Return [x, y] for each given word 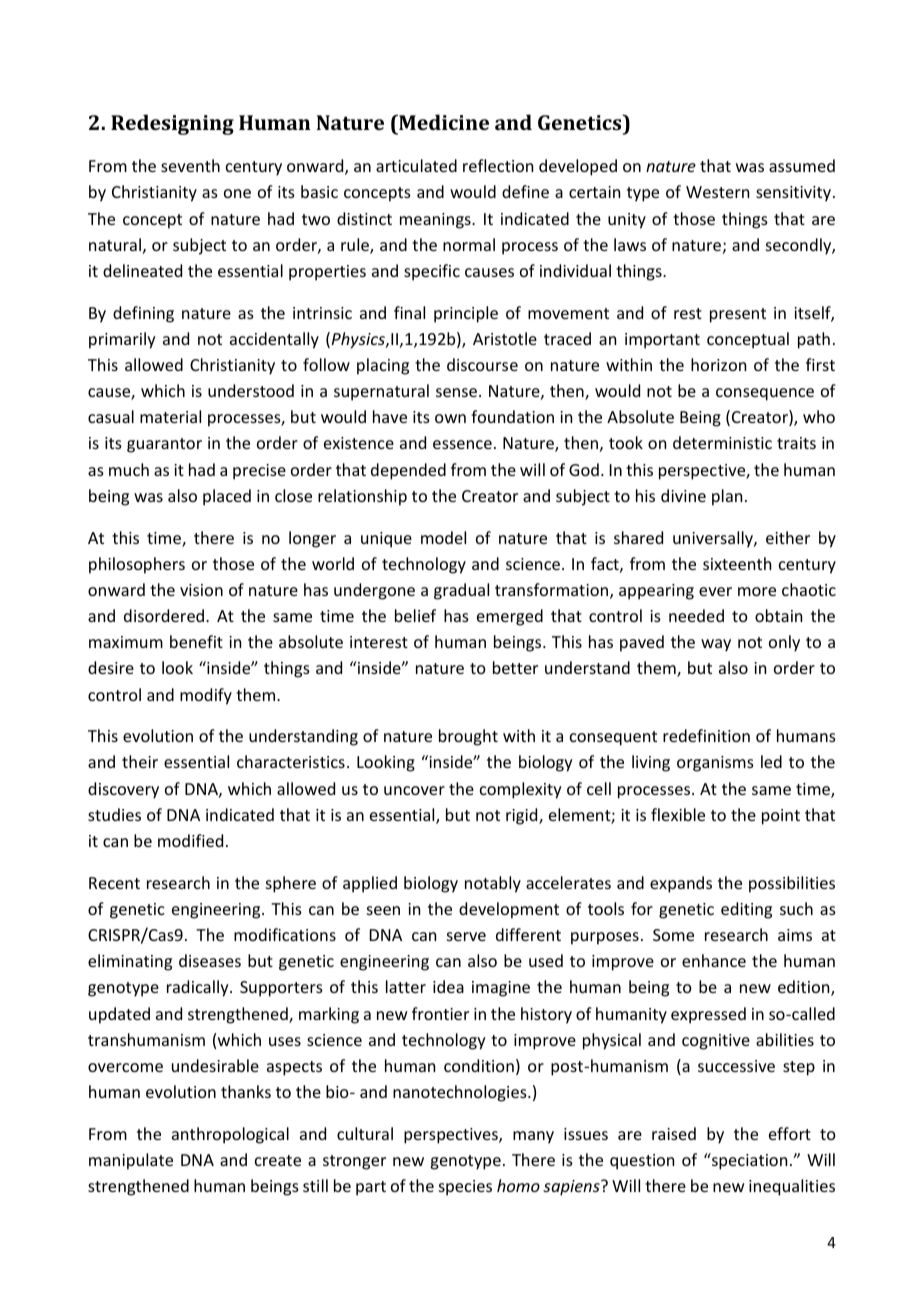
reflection [498, 165]
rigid [523, 816]
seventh [190, 165]
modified [190, 840]
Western [717, 192]
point [781, 817]
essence [462, 444]
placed [227, 497]
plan [727, 497]
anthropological [230, 1135]
